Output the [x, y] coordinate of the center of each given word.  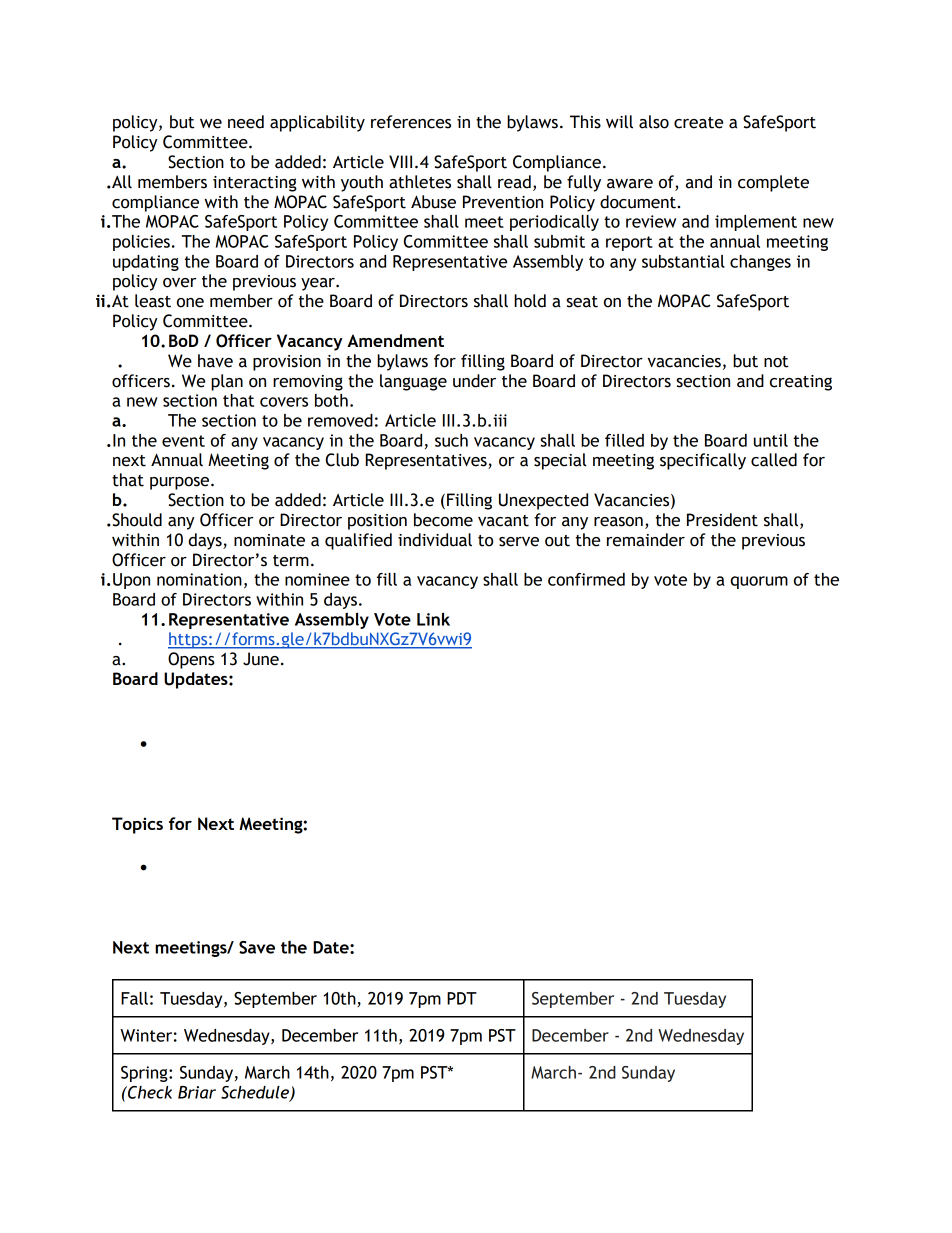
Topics [137, 825]
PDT [462, 998]
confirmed [586, 579]
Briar [197, 1092]
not [776, 362]
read [514, 182]
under [474, 381]
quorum [759, 582]
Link [433, 619]
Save [257, 947]
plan [227, 382]
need [246, 122]
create [698, 123]
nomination [199, 579]
